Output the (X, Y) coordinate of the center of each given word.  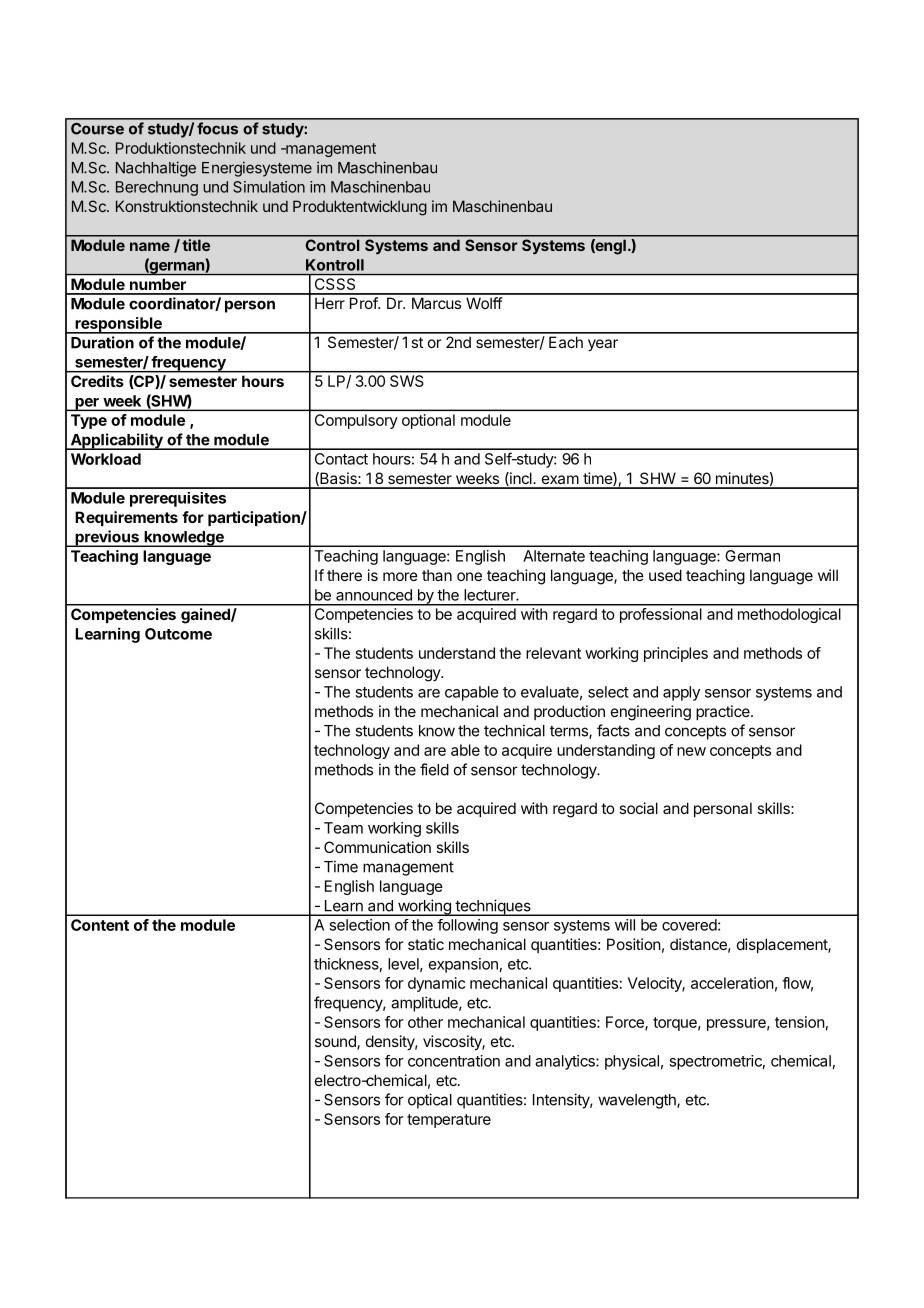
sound (336, 1042)
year (603, 345)
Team (343, 828)
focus (217, 128)
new (691, 751)
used (665, 575)
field (434, 769)
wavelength (638, 1101)
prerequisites (178, 499)
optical (430, 1101)
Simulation (269, 187)
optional (428, 421)
